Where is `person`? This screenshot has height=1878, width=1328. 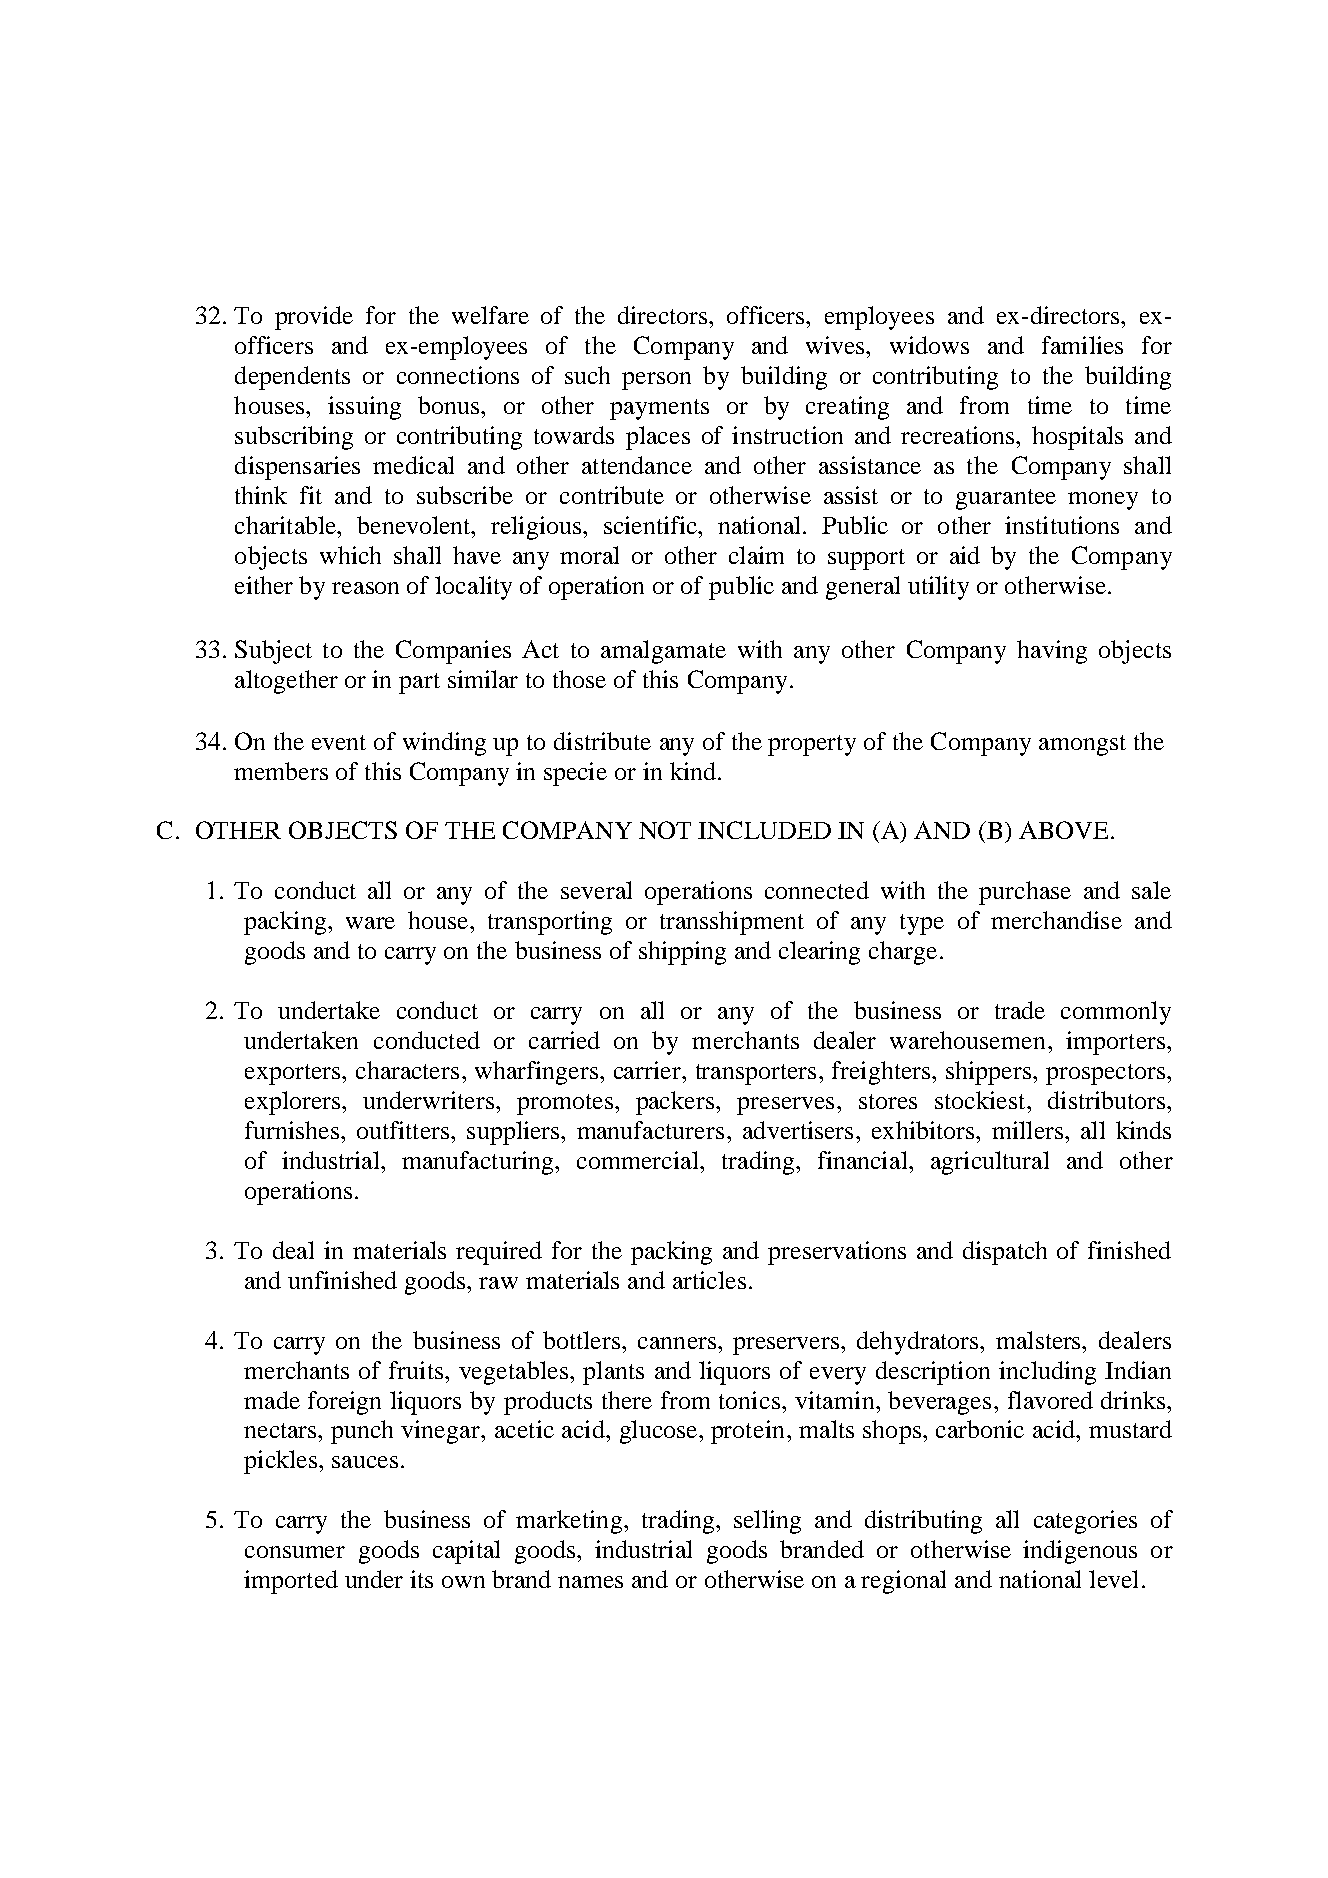 person is located at coordinates (656, 381).
